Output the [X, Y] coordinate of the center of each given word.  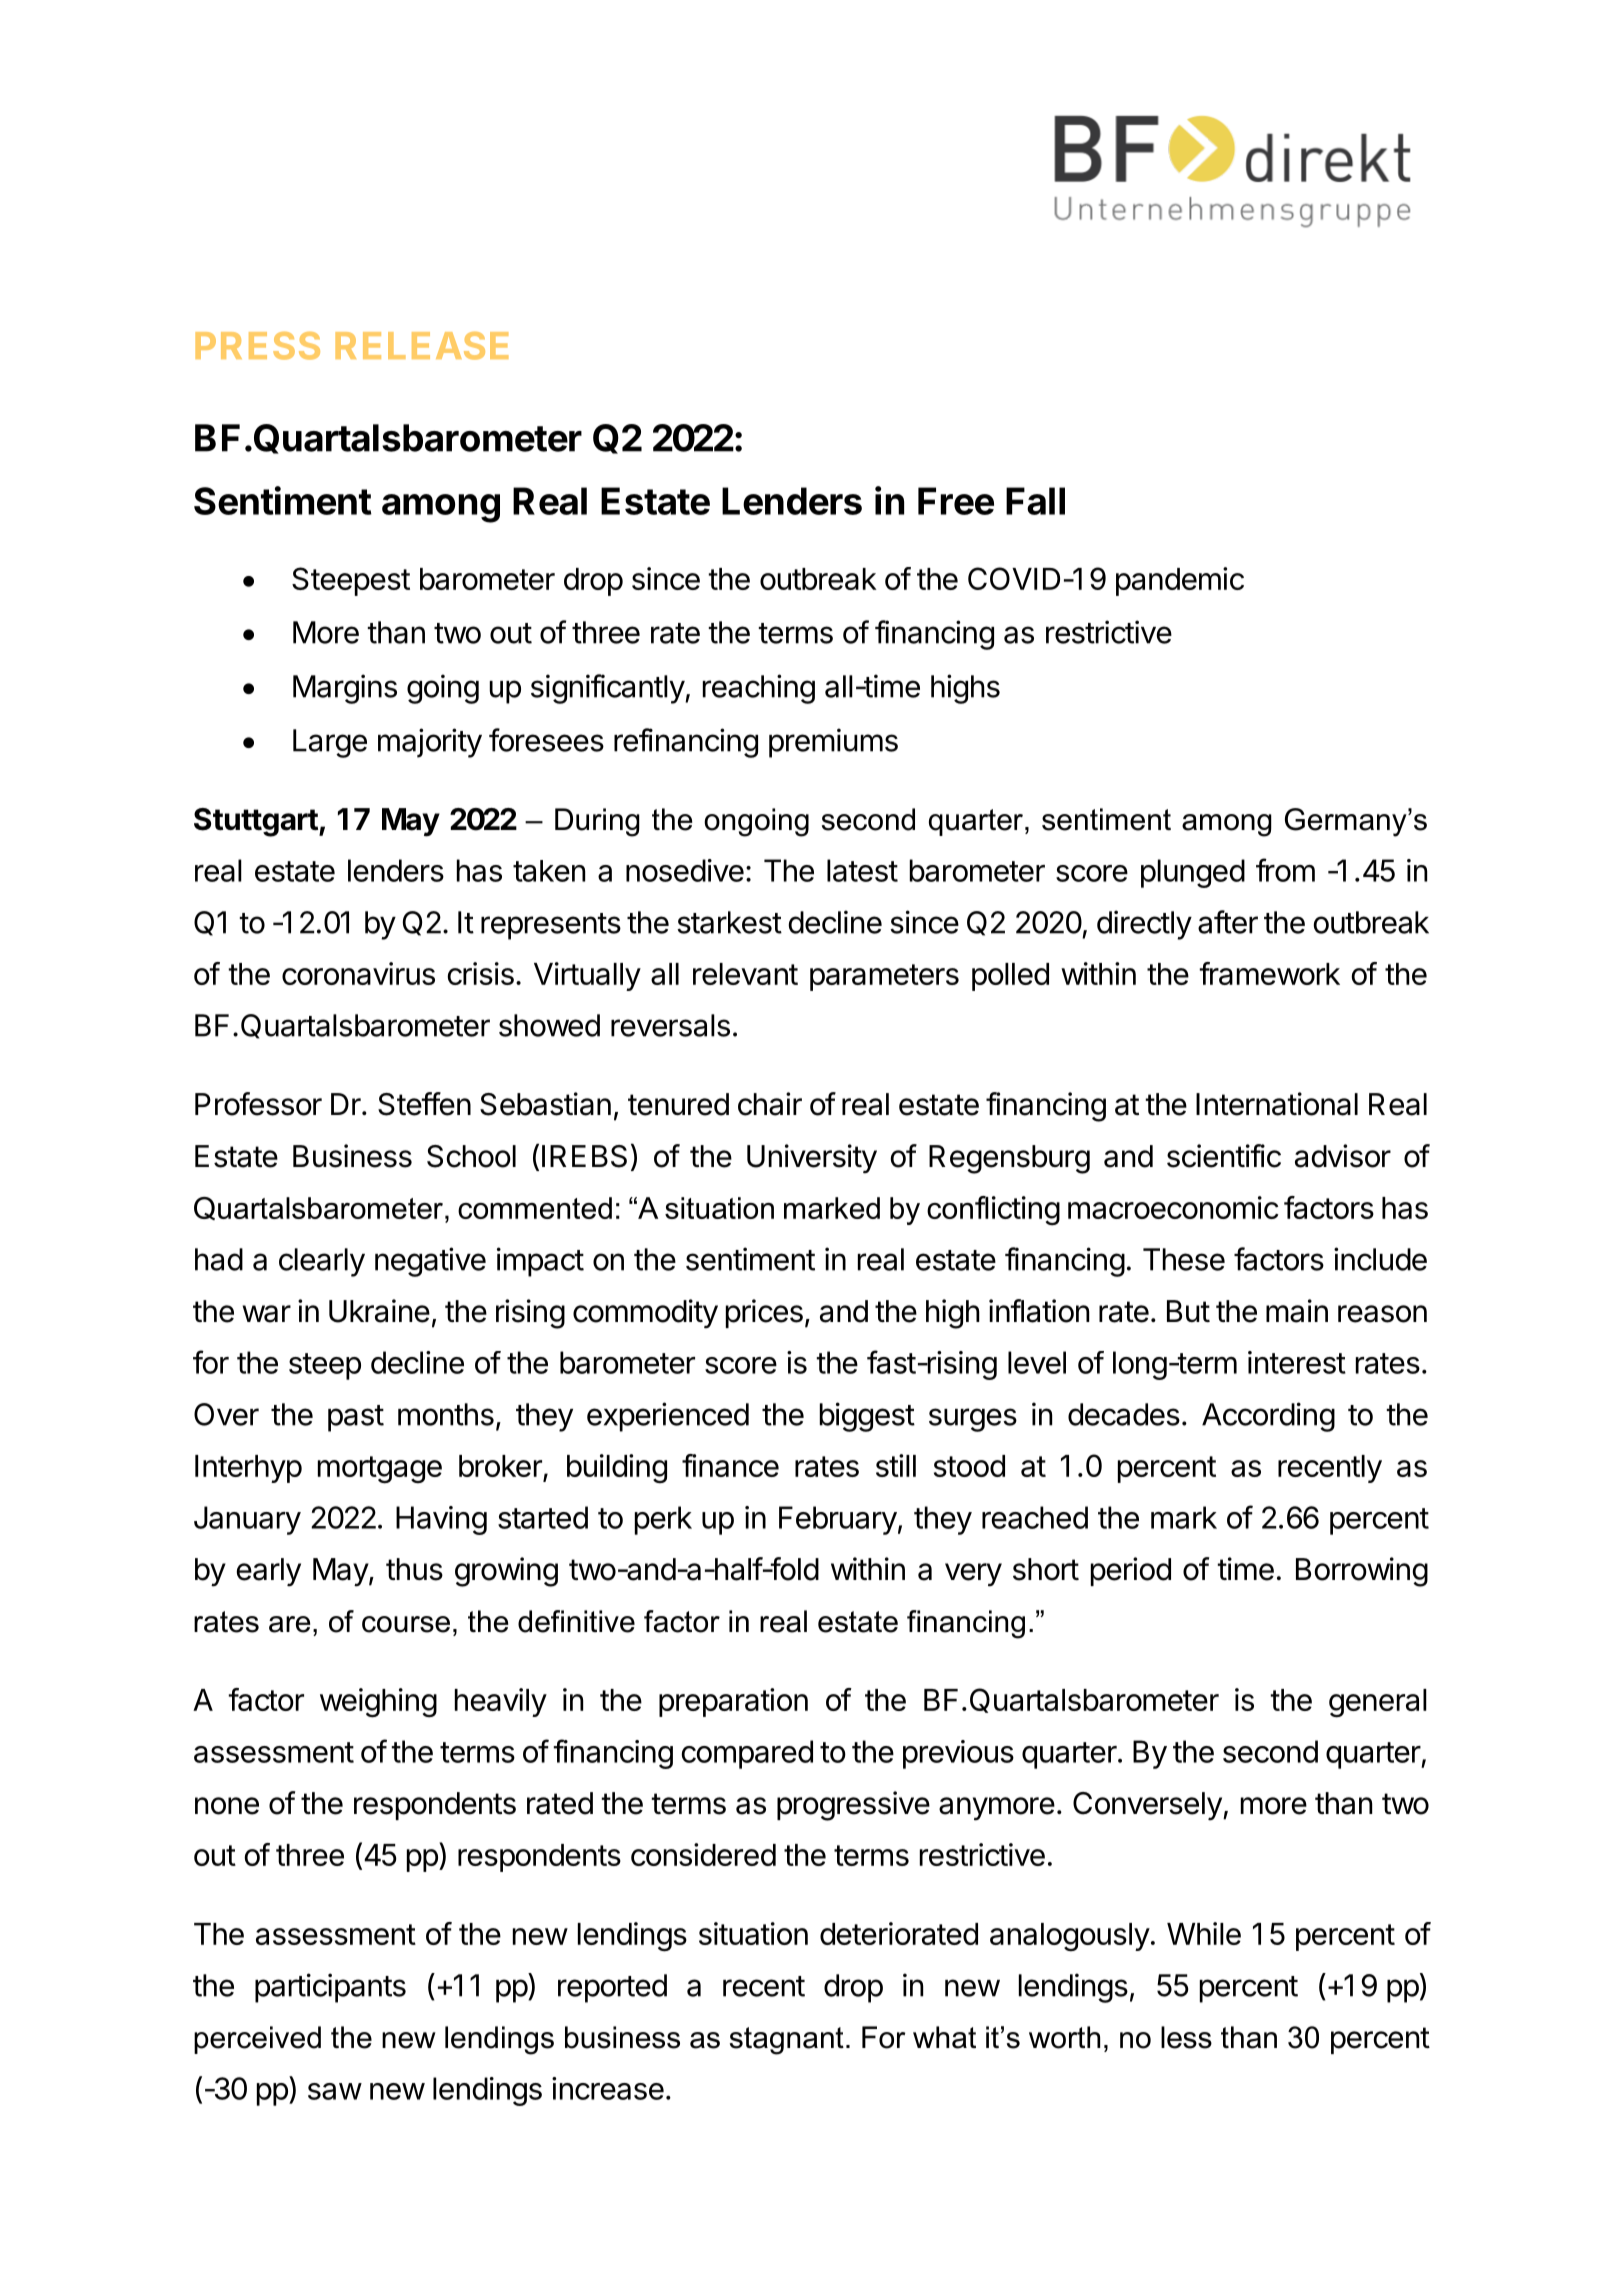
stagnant [787, 2041]
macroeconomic [1173, 1207]
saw [335, 2091]
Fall [1035, 501]
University [812, 1159]
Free [956, 501]
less [1186, 2037]
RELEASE [421, 346]
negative [430, 1262]
